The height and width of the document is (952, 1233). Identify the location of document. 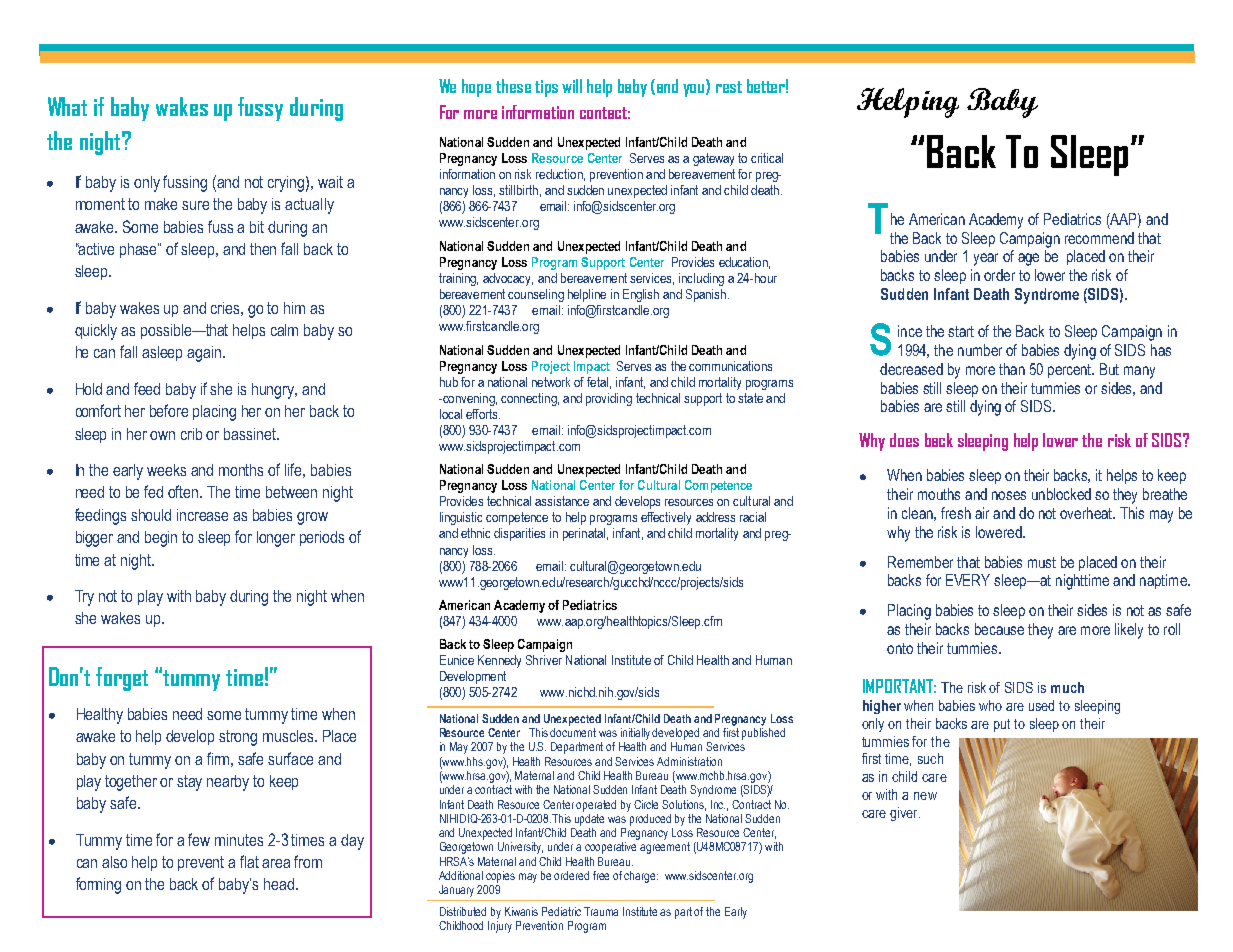
(573, 732).
